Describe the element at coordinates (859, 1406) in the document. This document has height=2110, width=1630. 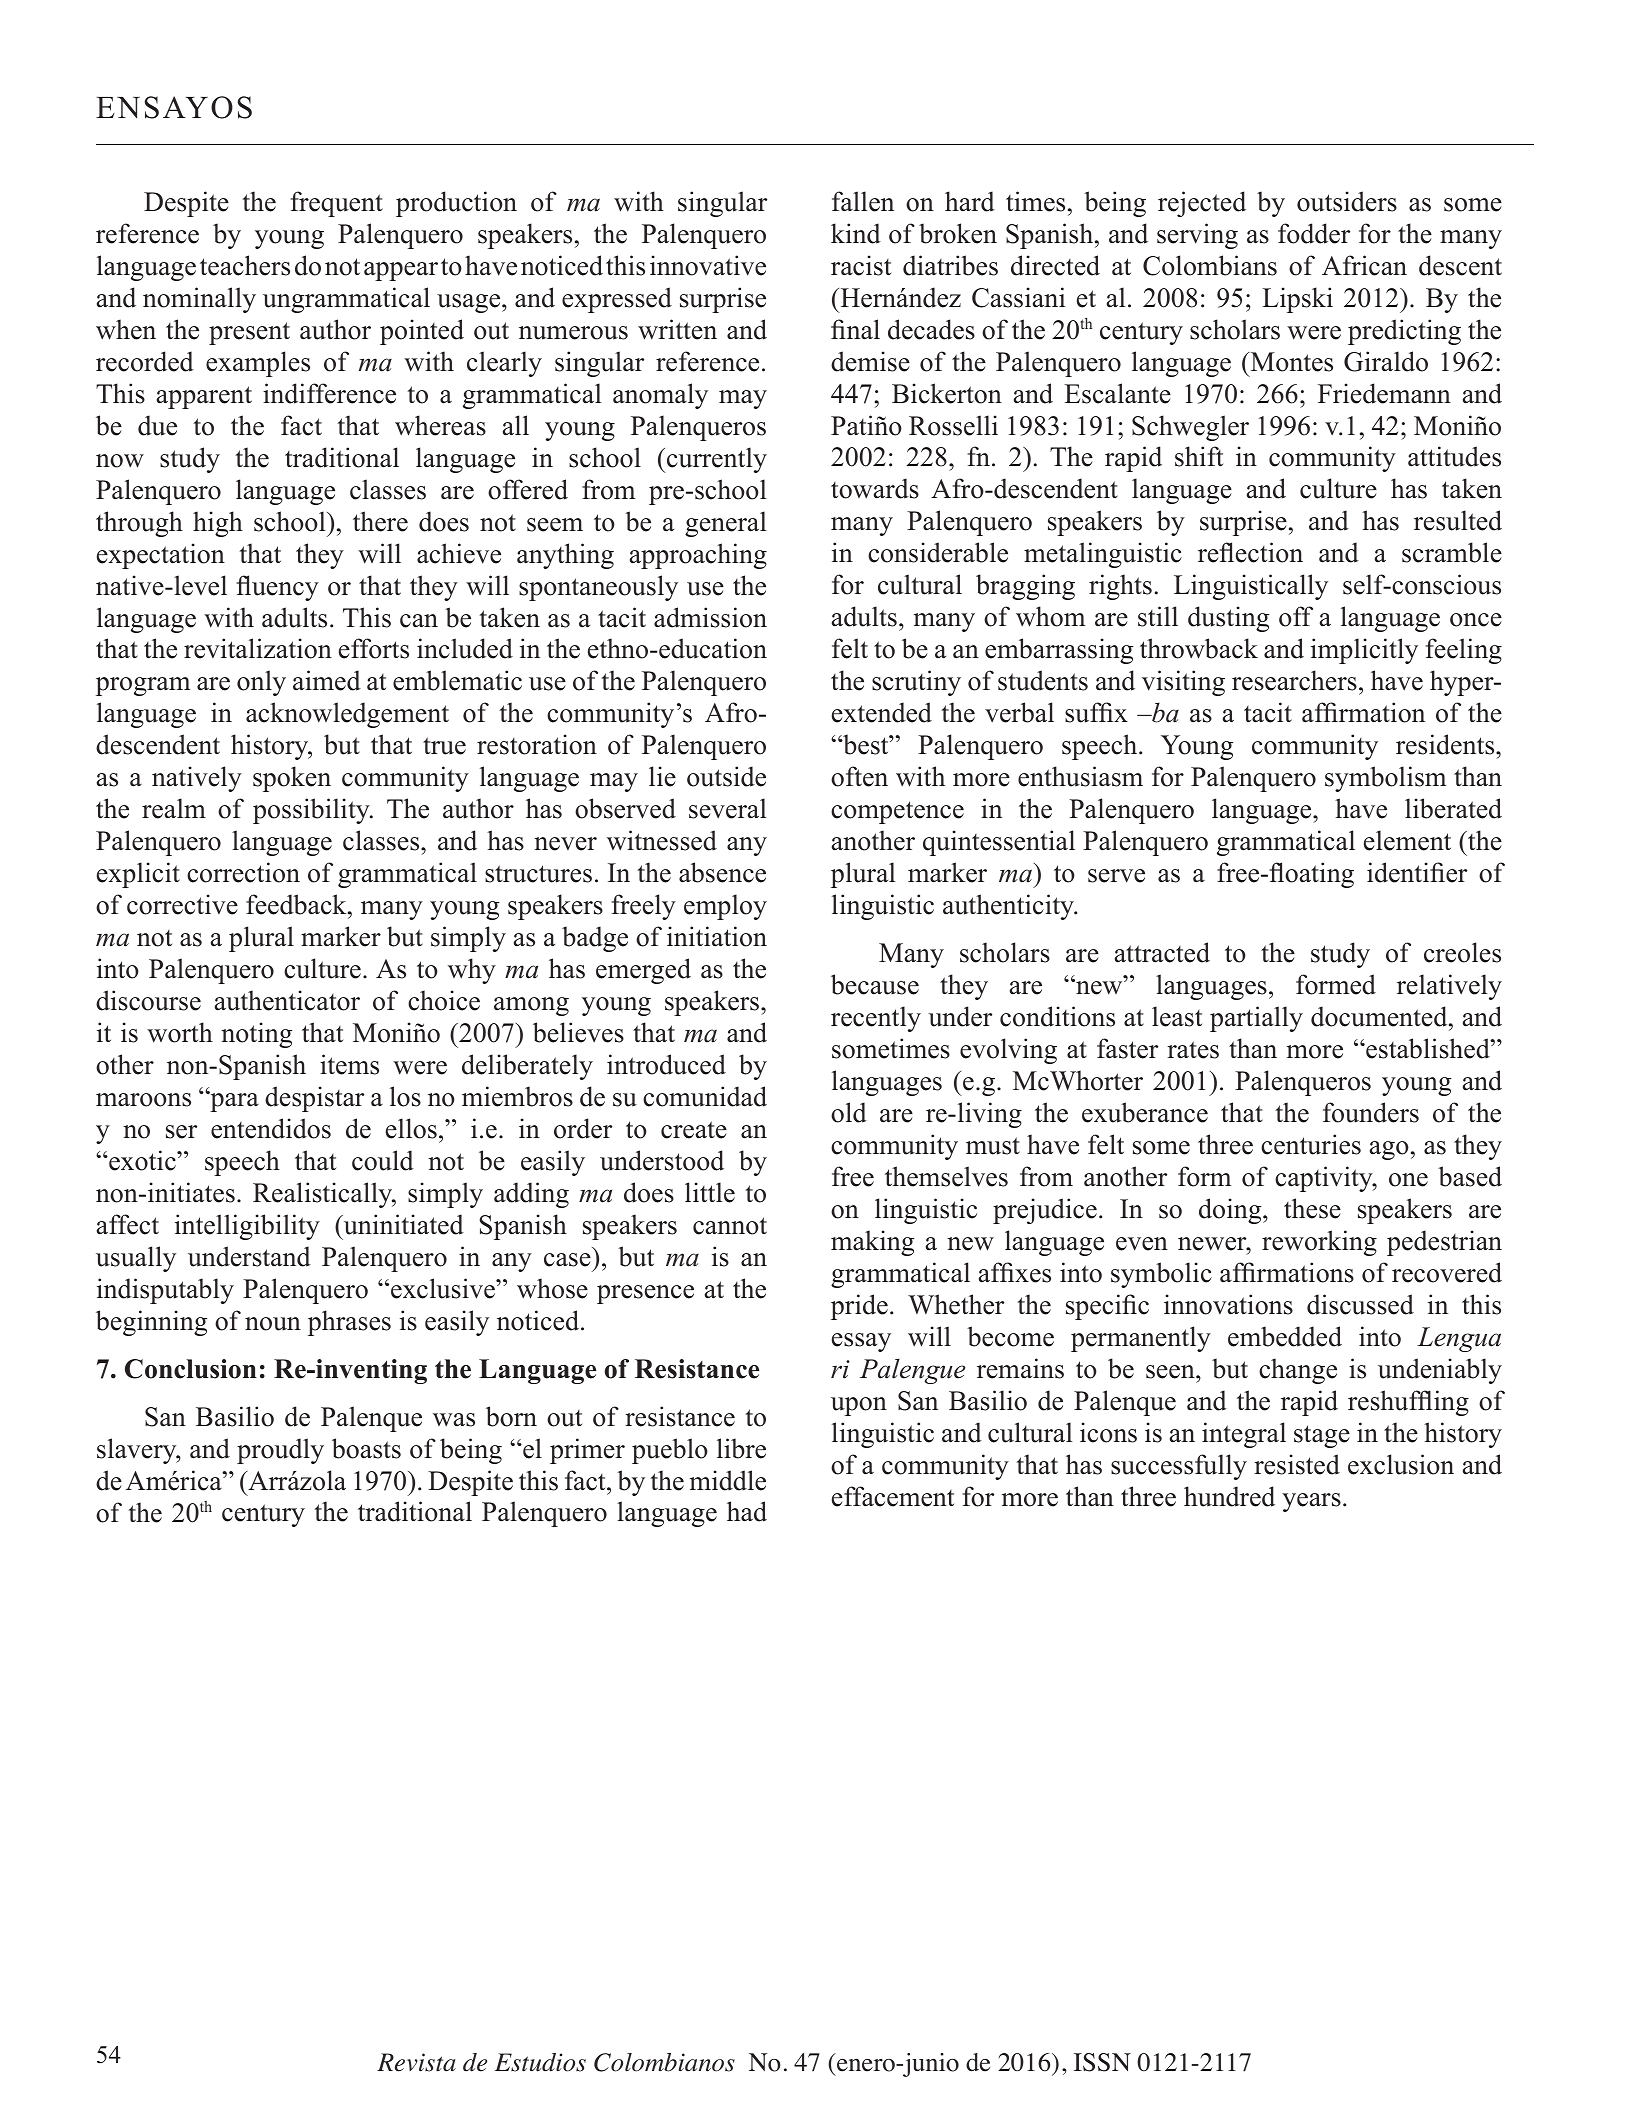
I see `upon` at that location.
